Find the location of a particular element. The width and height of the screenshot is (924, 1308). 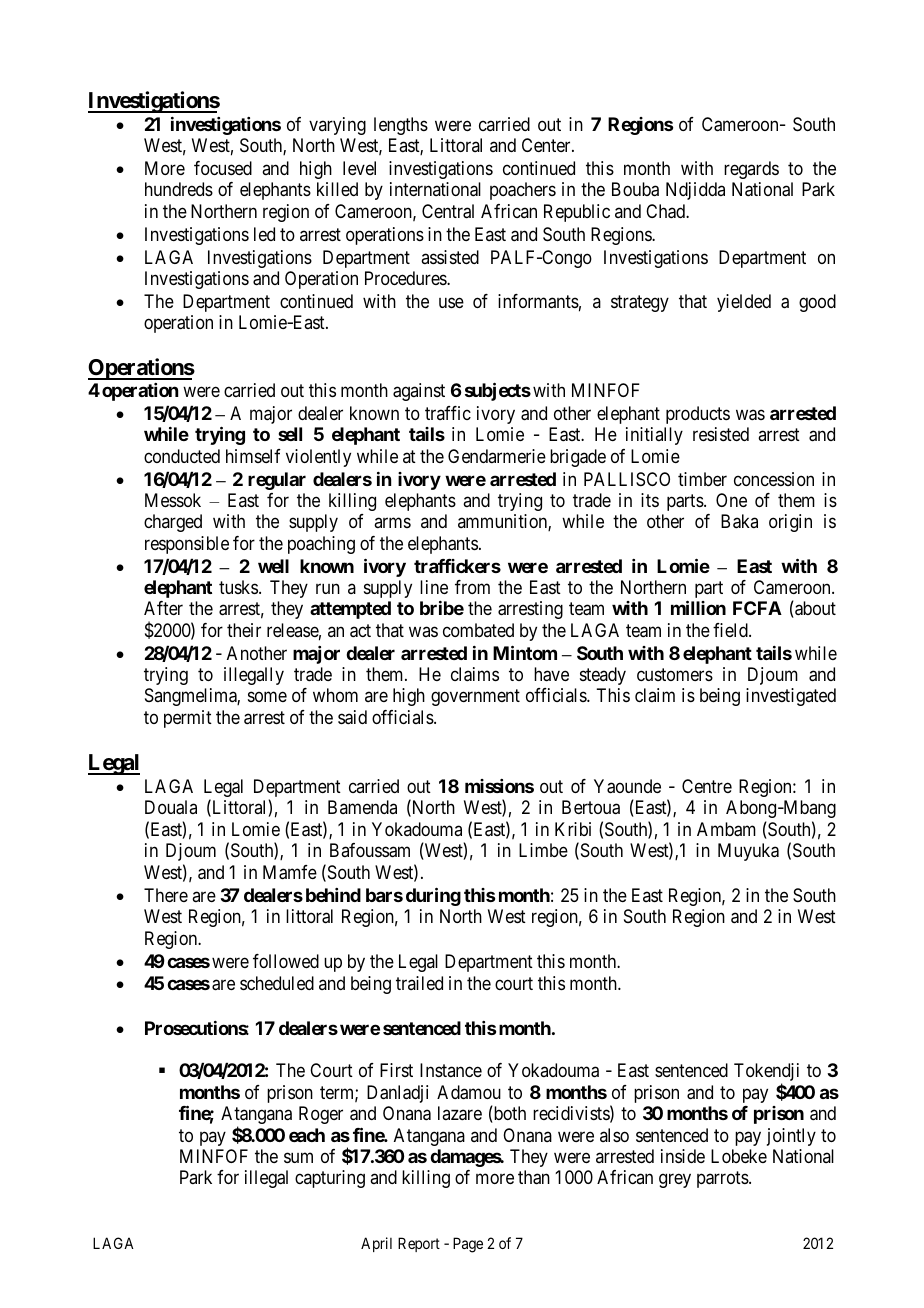

regular is located at coordinates (277, 481).
